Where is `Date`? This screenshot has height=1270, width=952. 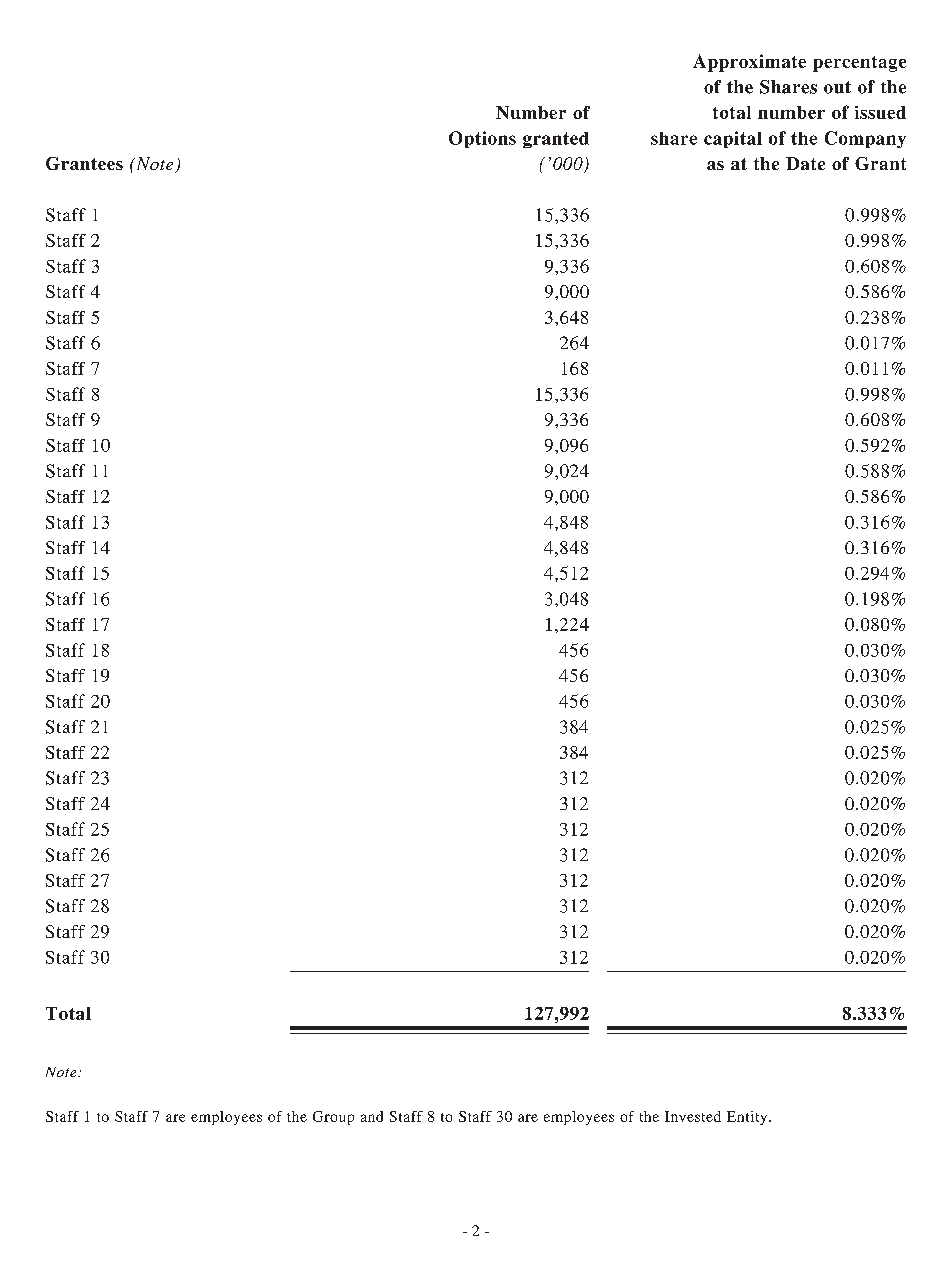
Date is located at coordinates (805, 163).
